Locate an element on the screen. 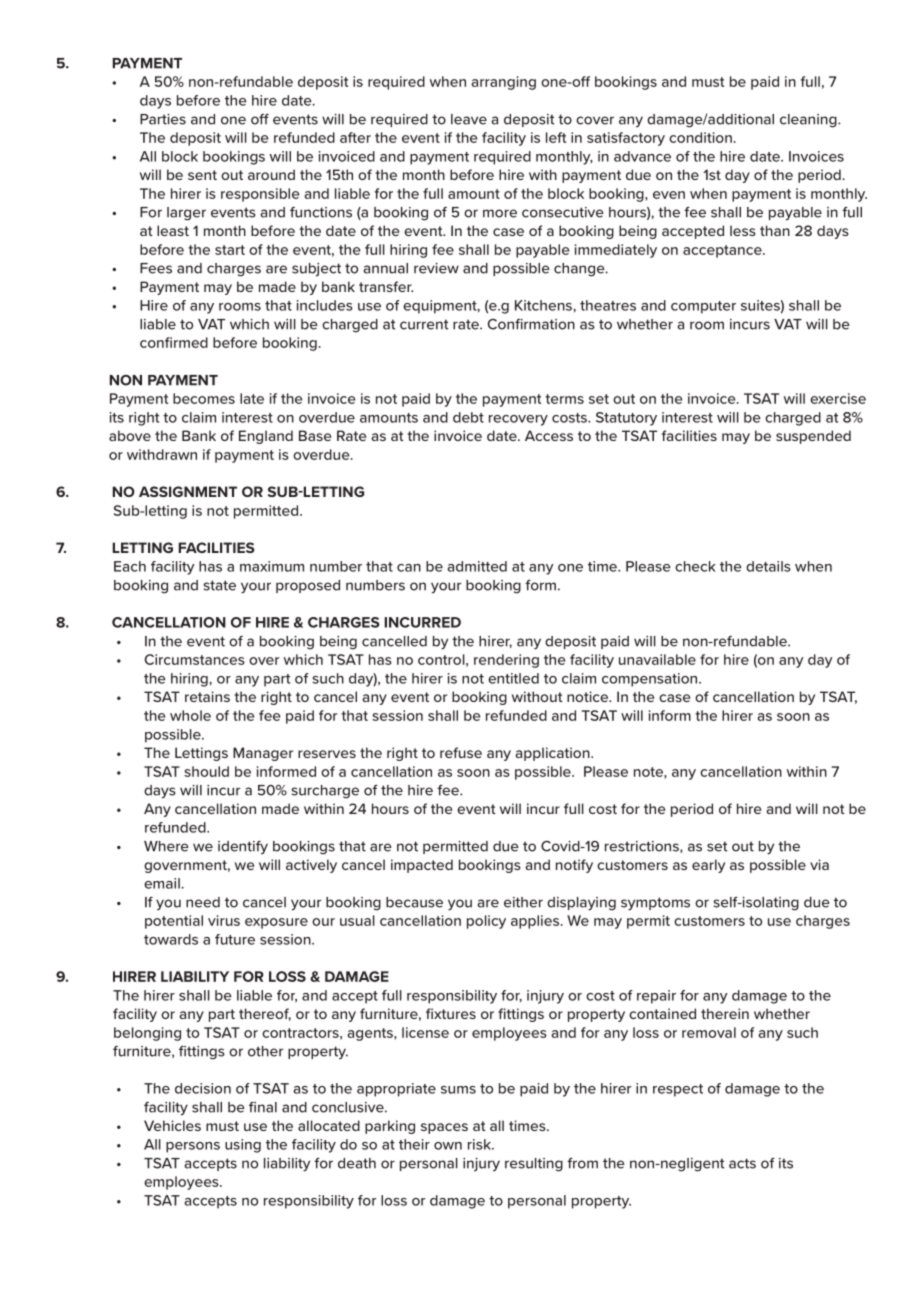 This screenshot has width=924, height=1308. sent is located at coordinates (202, 175).
